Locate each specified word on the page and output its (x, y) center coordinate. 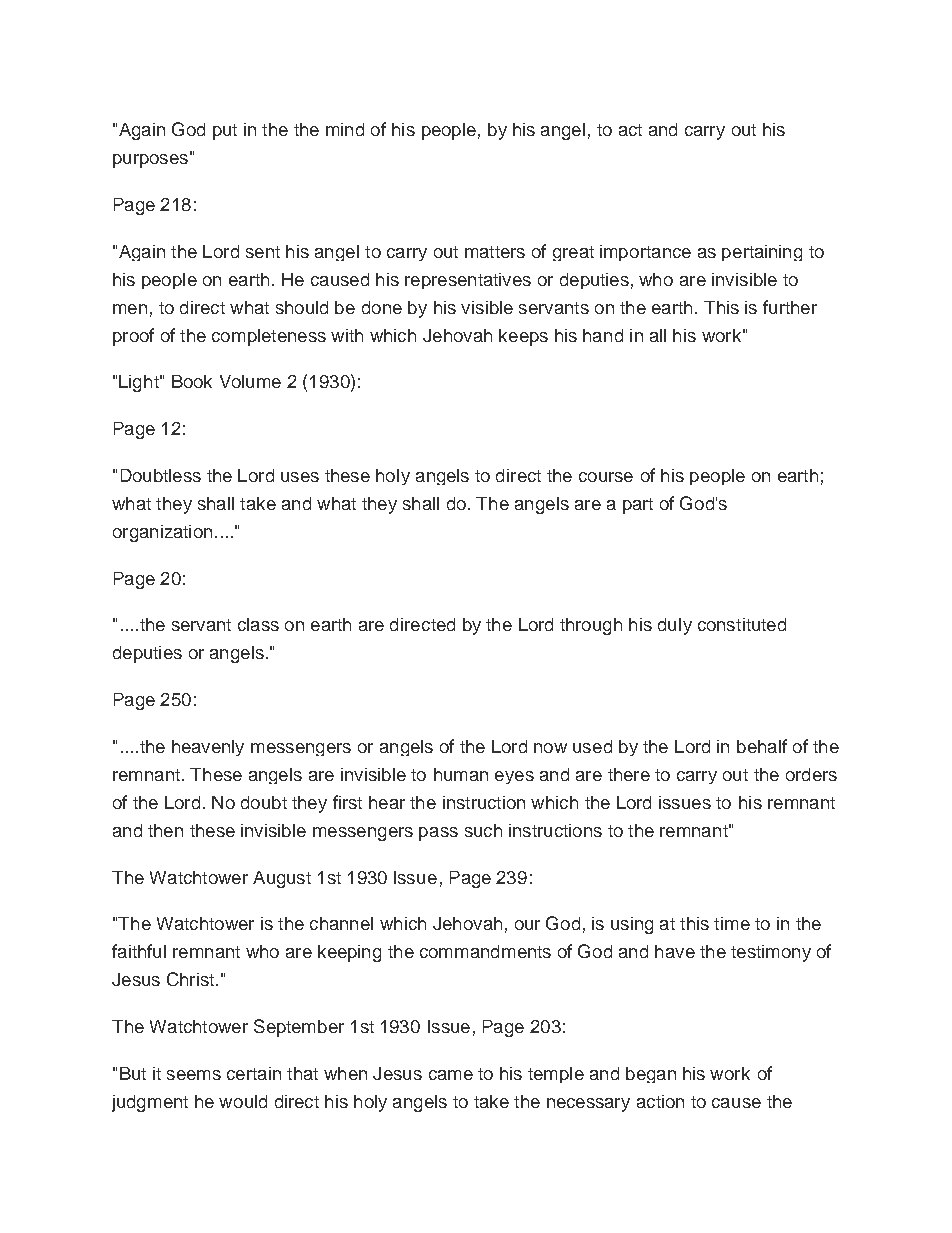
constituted (742, 624)
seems (194, 1075)
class (258, 624)
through (591, 626)
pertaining (762, 253)
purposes (150, 161)
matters (495, 252)
